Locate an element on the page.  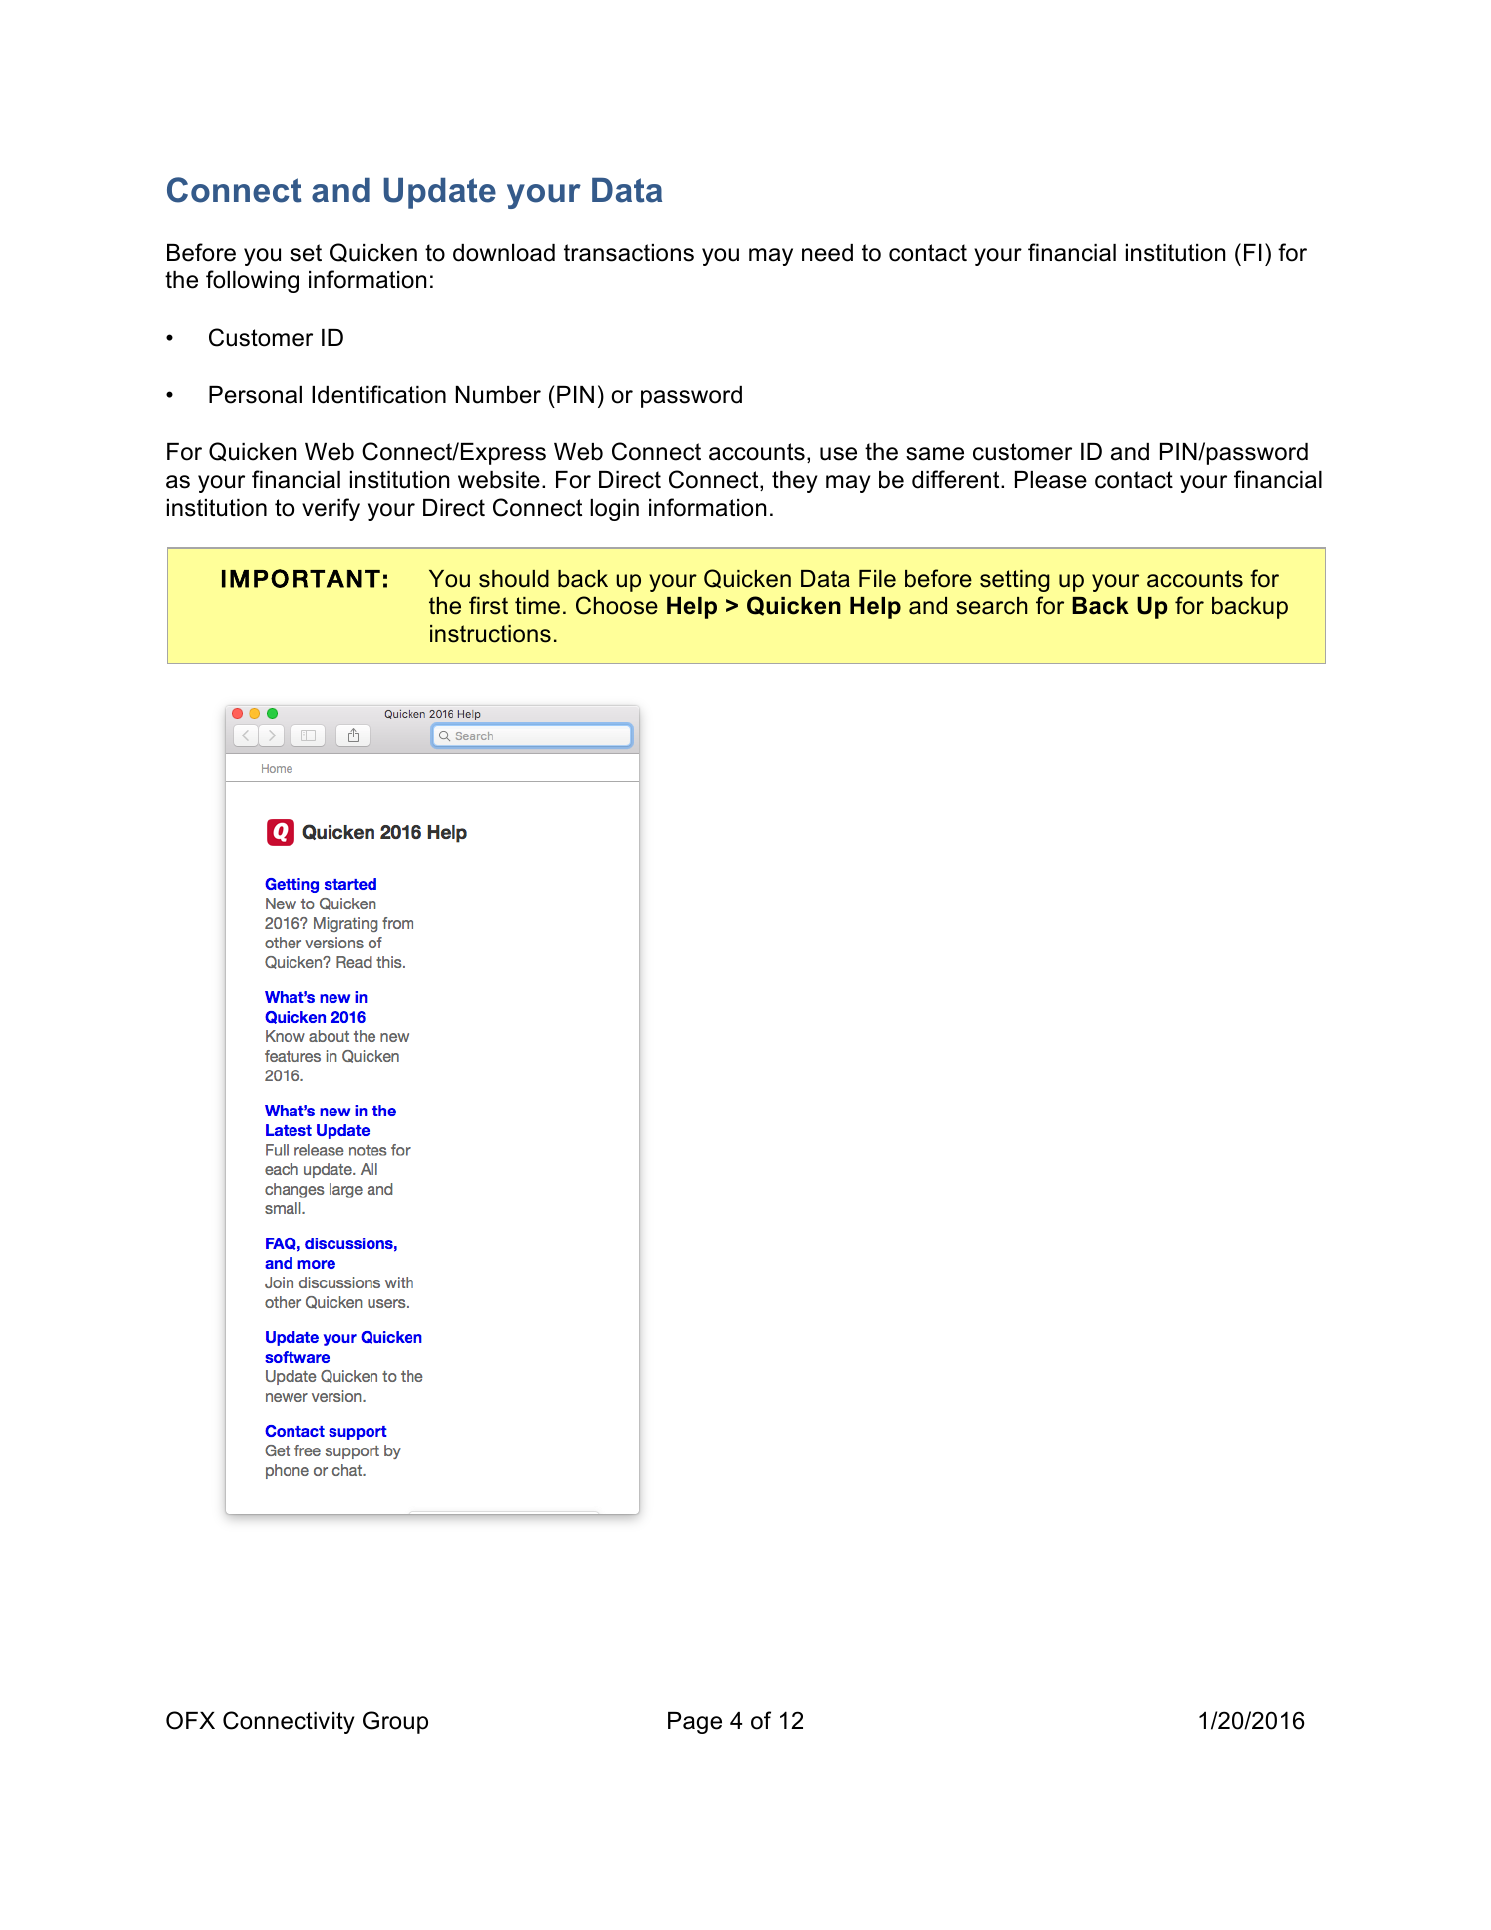
search is located at coordinates (991, 606).
